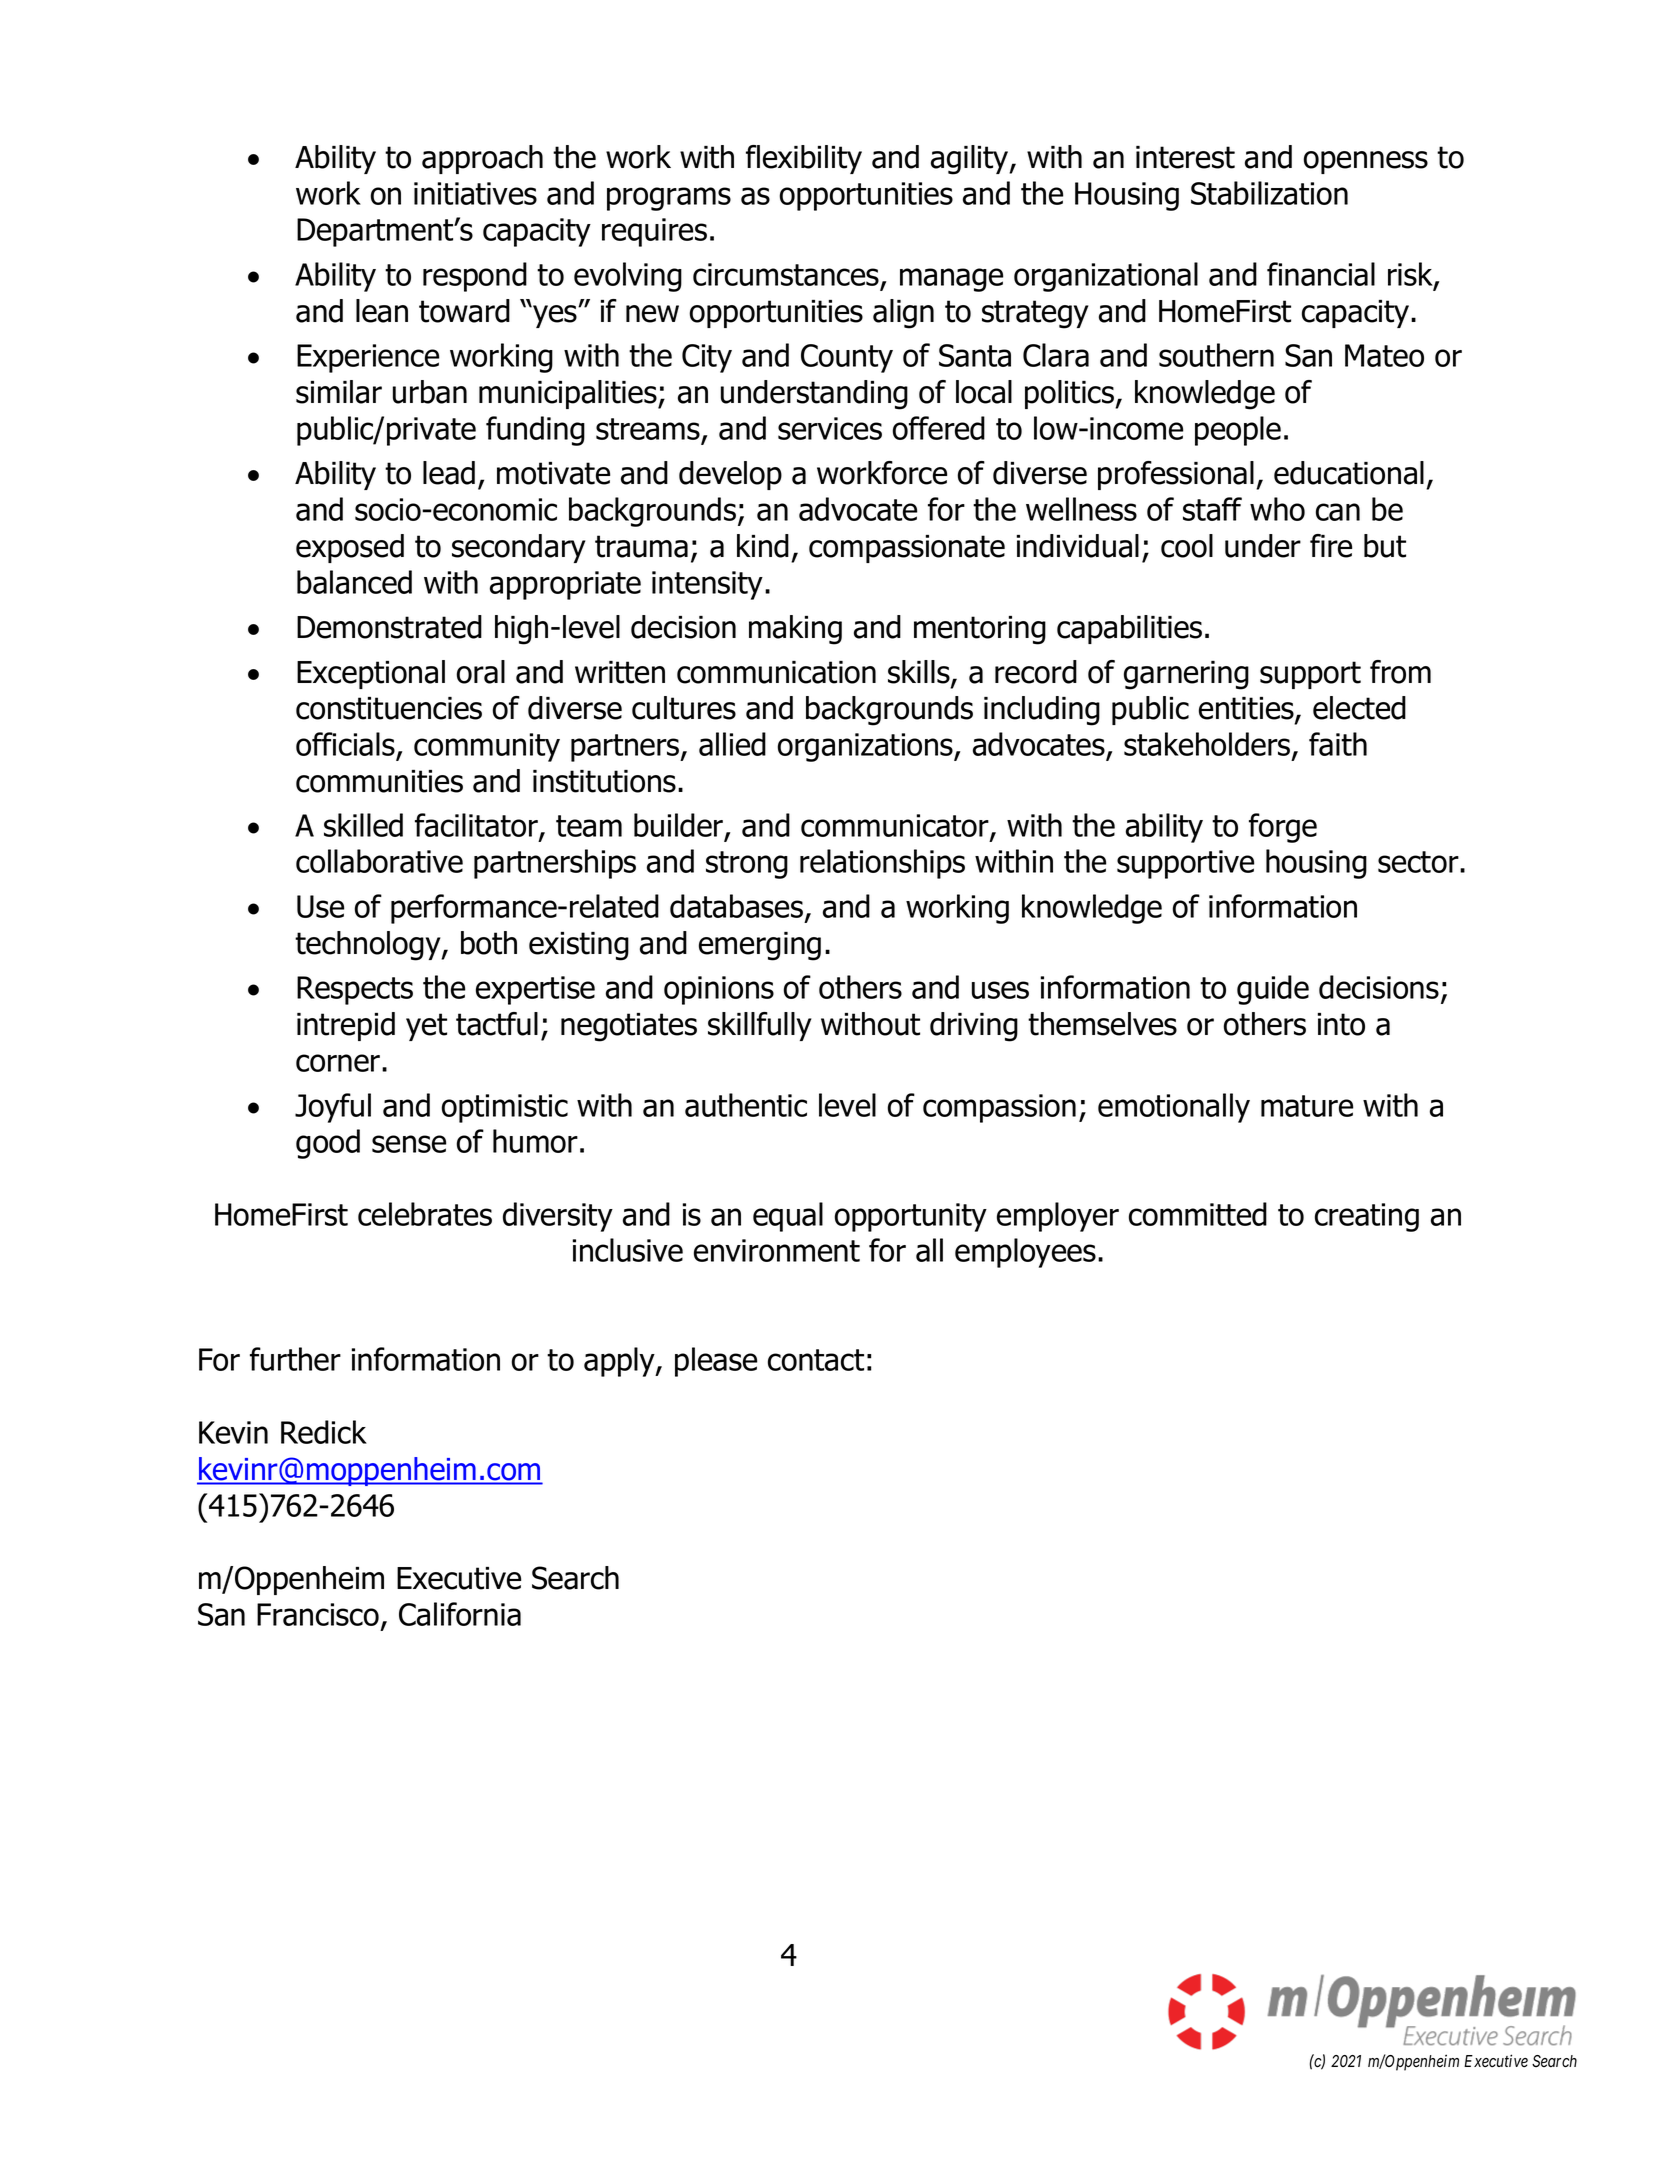 The width and height of the screenshot is (1676, 2169). I want to click on collaborative, so click(379, 861).
